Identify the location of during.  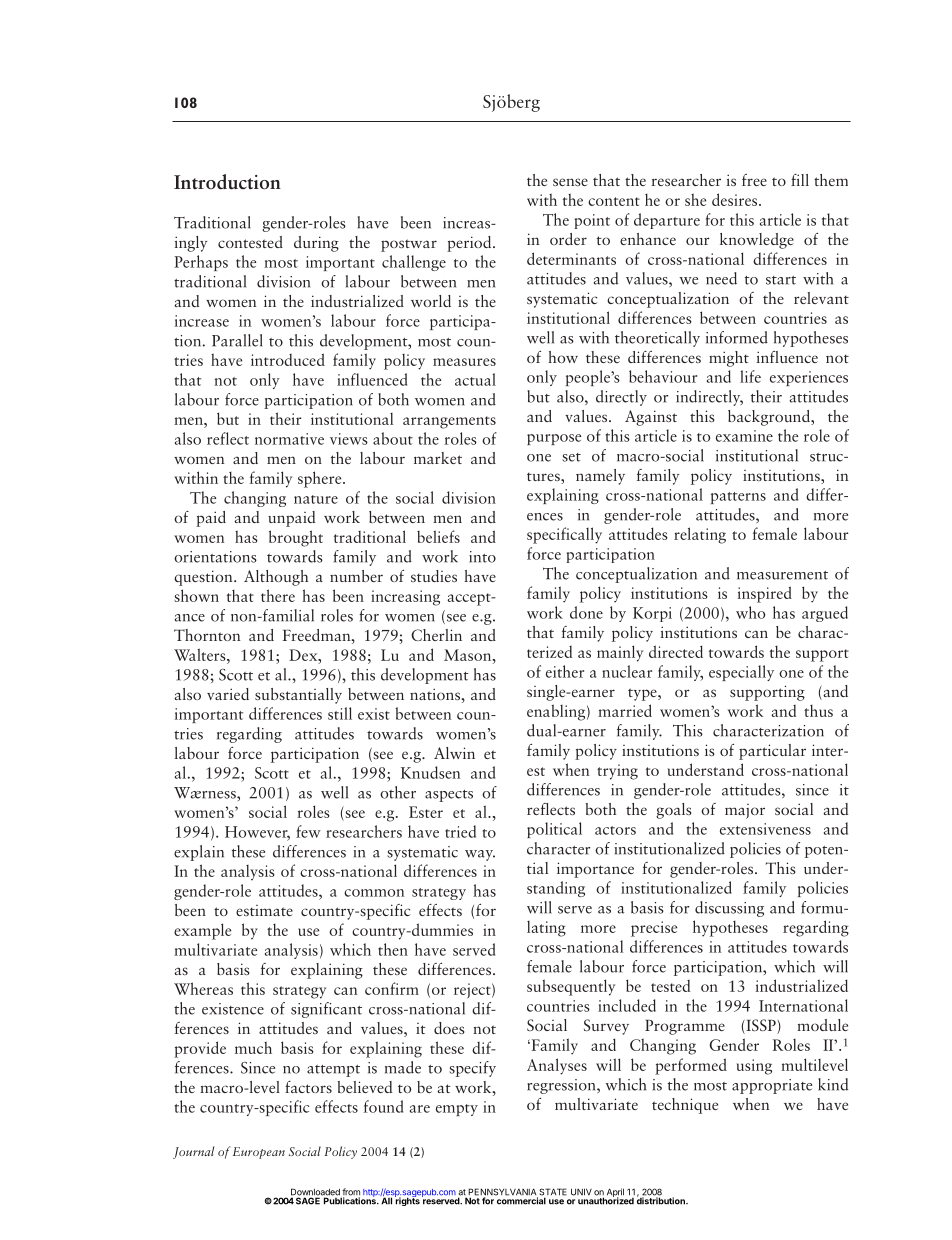
(316, 244).
